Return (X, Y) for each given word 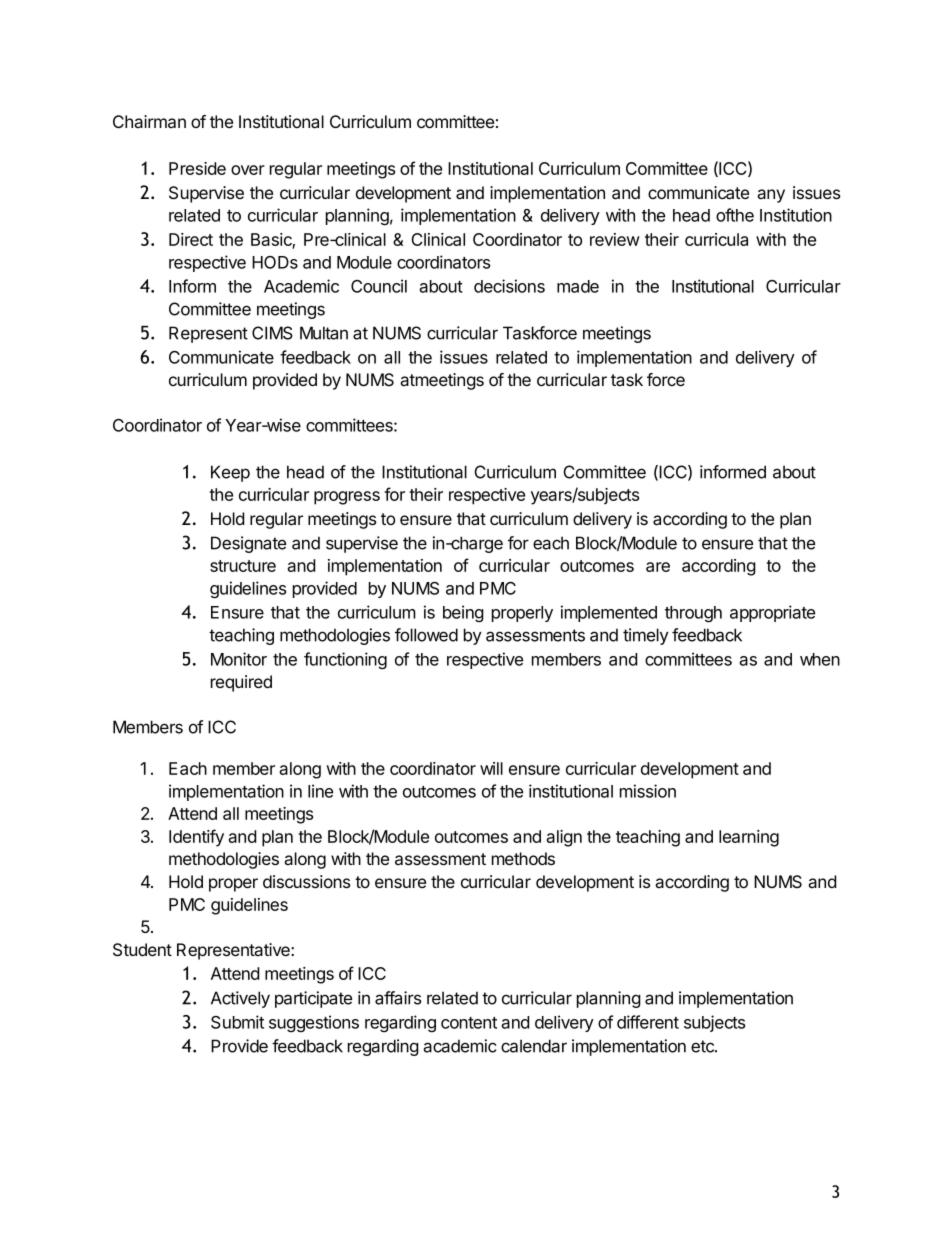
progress (347, 498)
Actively (240, 999)
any (771, 196)
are (658, 567)
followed (426, 635)
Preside (197, 168)
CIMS (272, 333)
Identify (196, 838)
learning (749, 838)
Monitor (239, 659)
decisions (509, 286)
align (564, 838)
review (615, 239)
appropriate (772, 613)
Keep (230, 473)
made (578, 286)
